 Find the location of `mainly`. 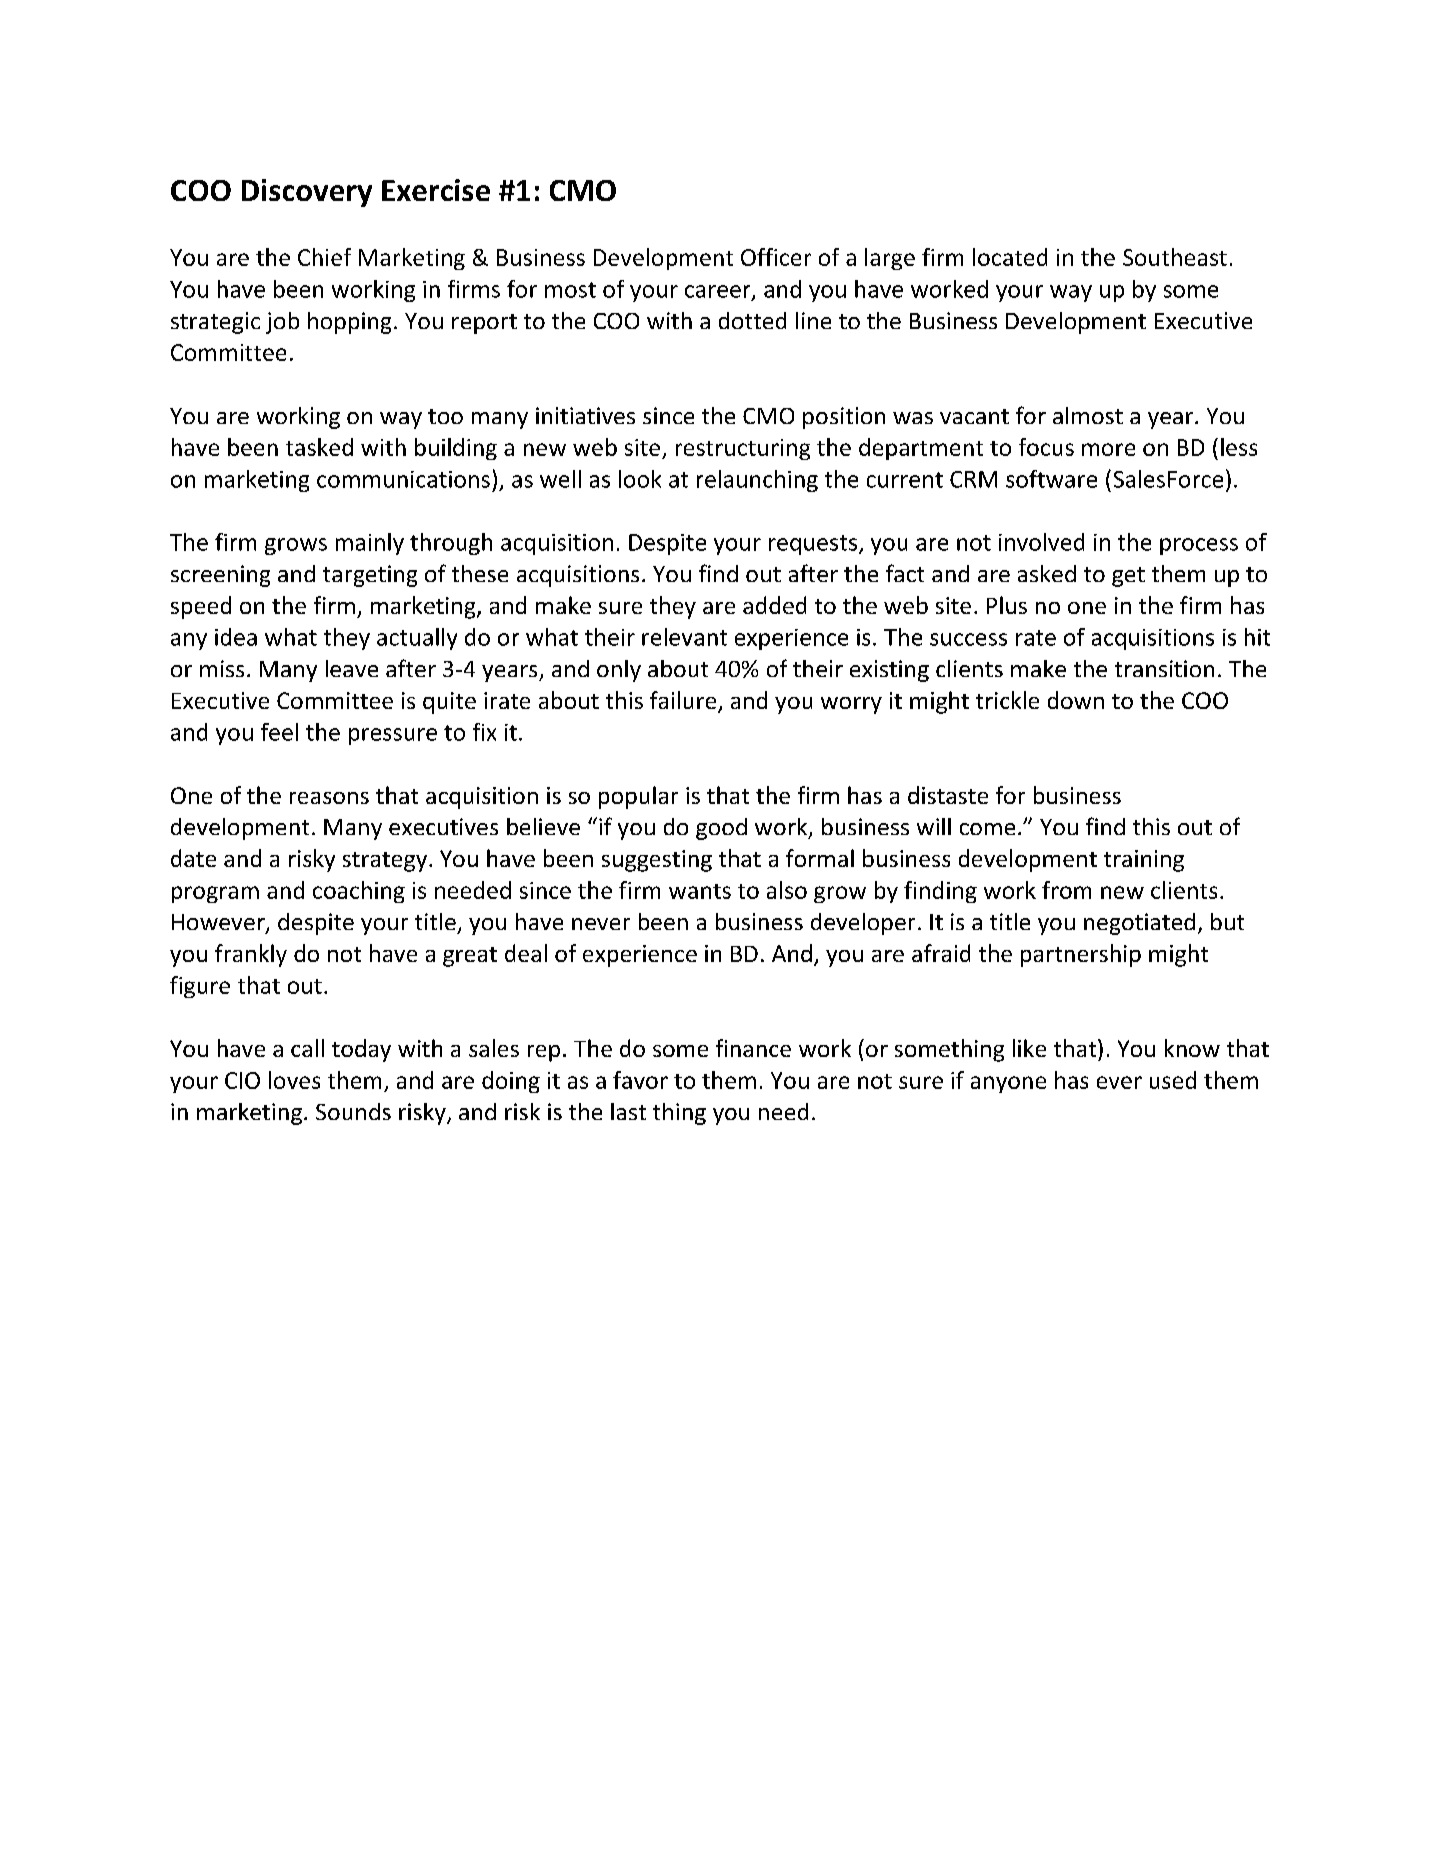

mainly is located at coordinates (370, 544).
